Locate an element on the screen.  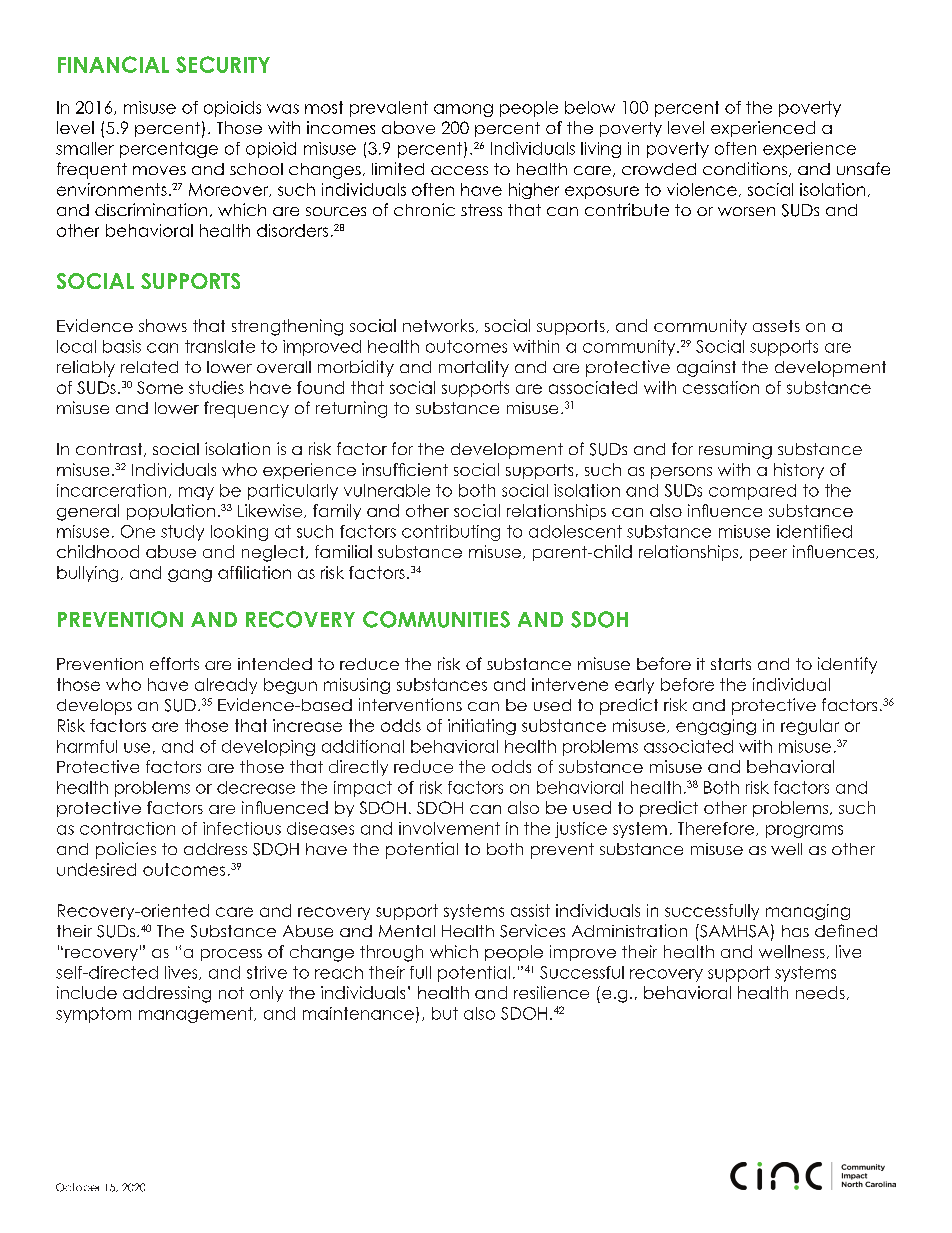
efforts is located at coordinates (174, 663).
